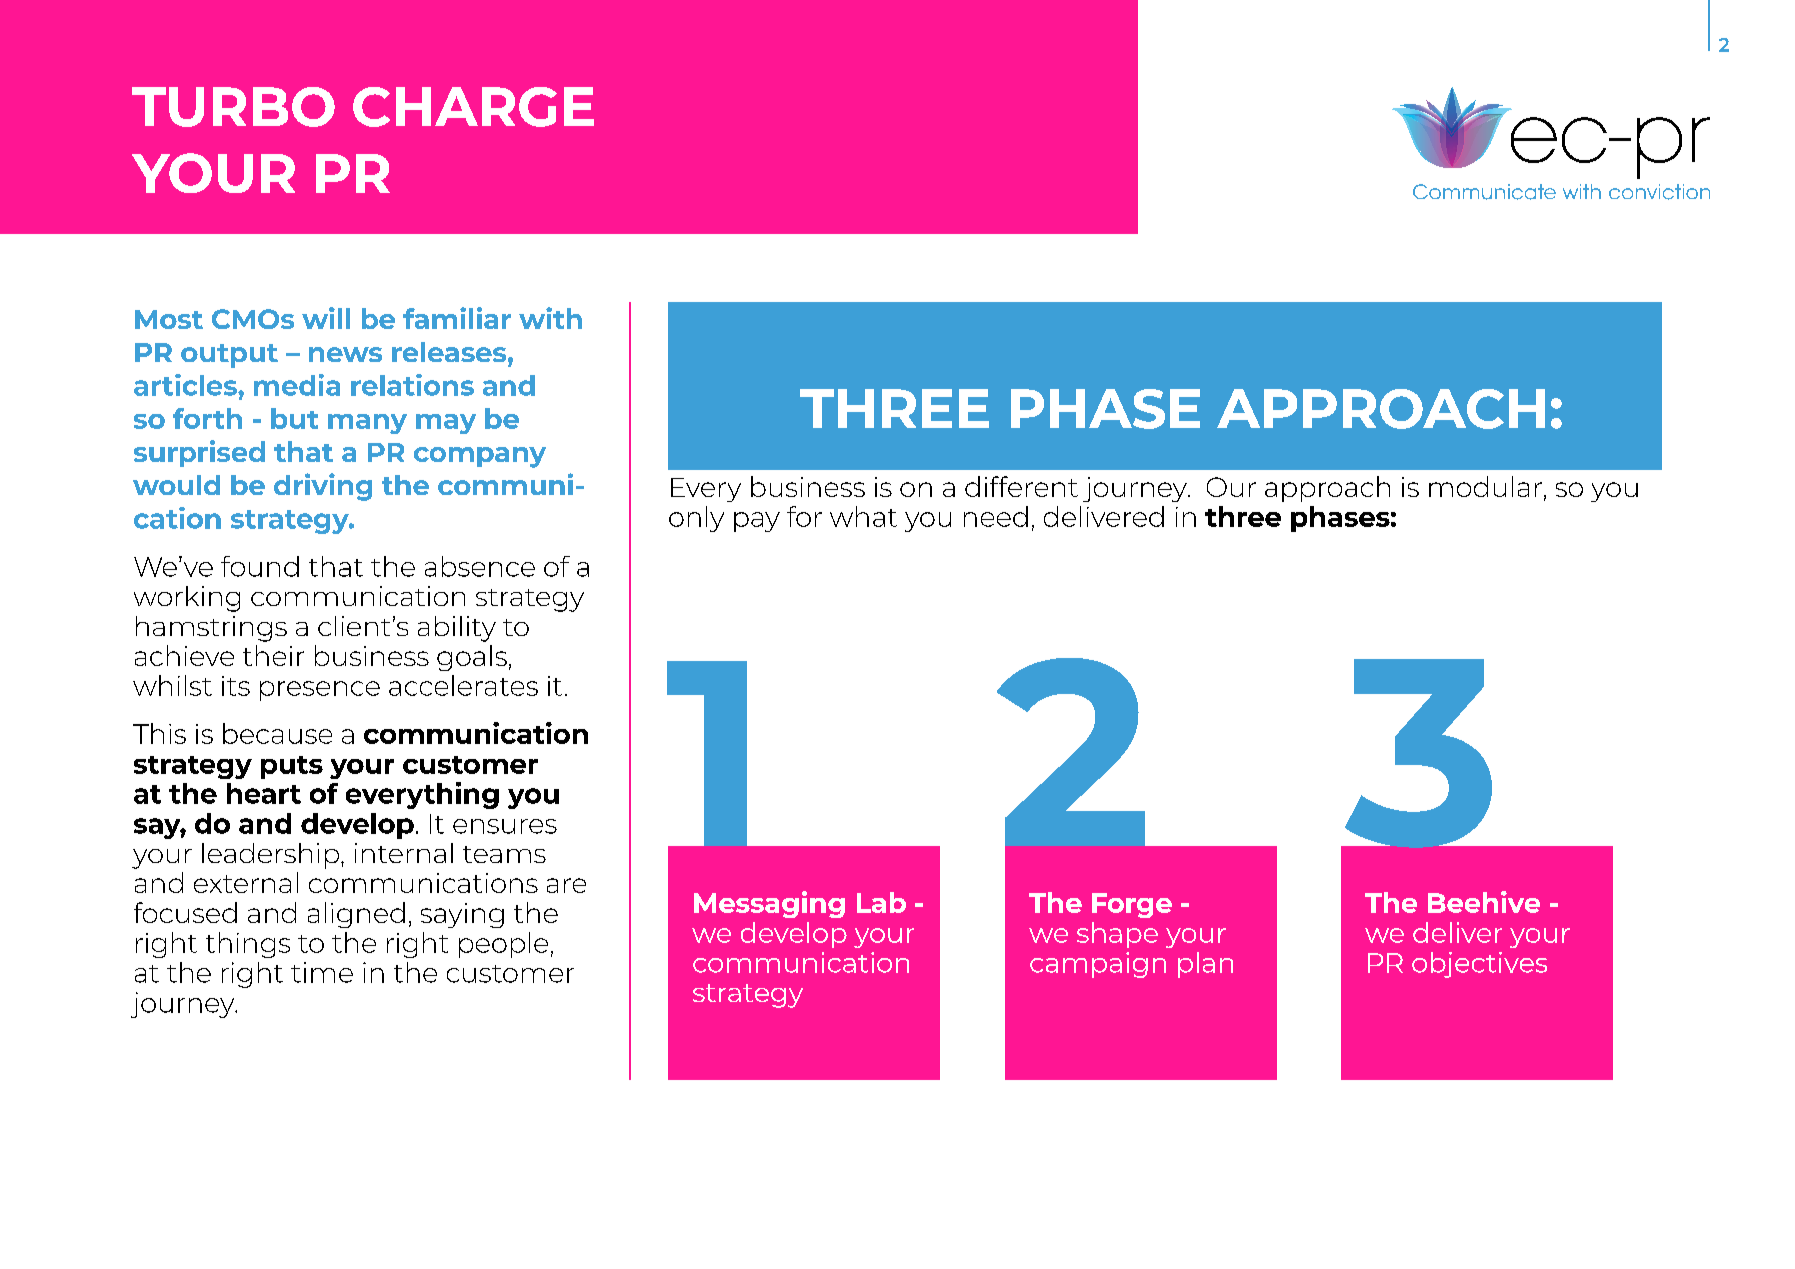 Image resolution: width=1795 pixels, height=1269 pixels. What do you see at coordinates (323, 487) in the page?
I see `driving` at bounding box center [323, 487].
